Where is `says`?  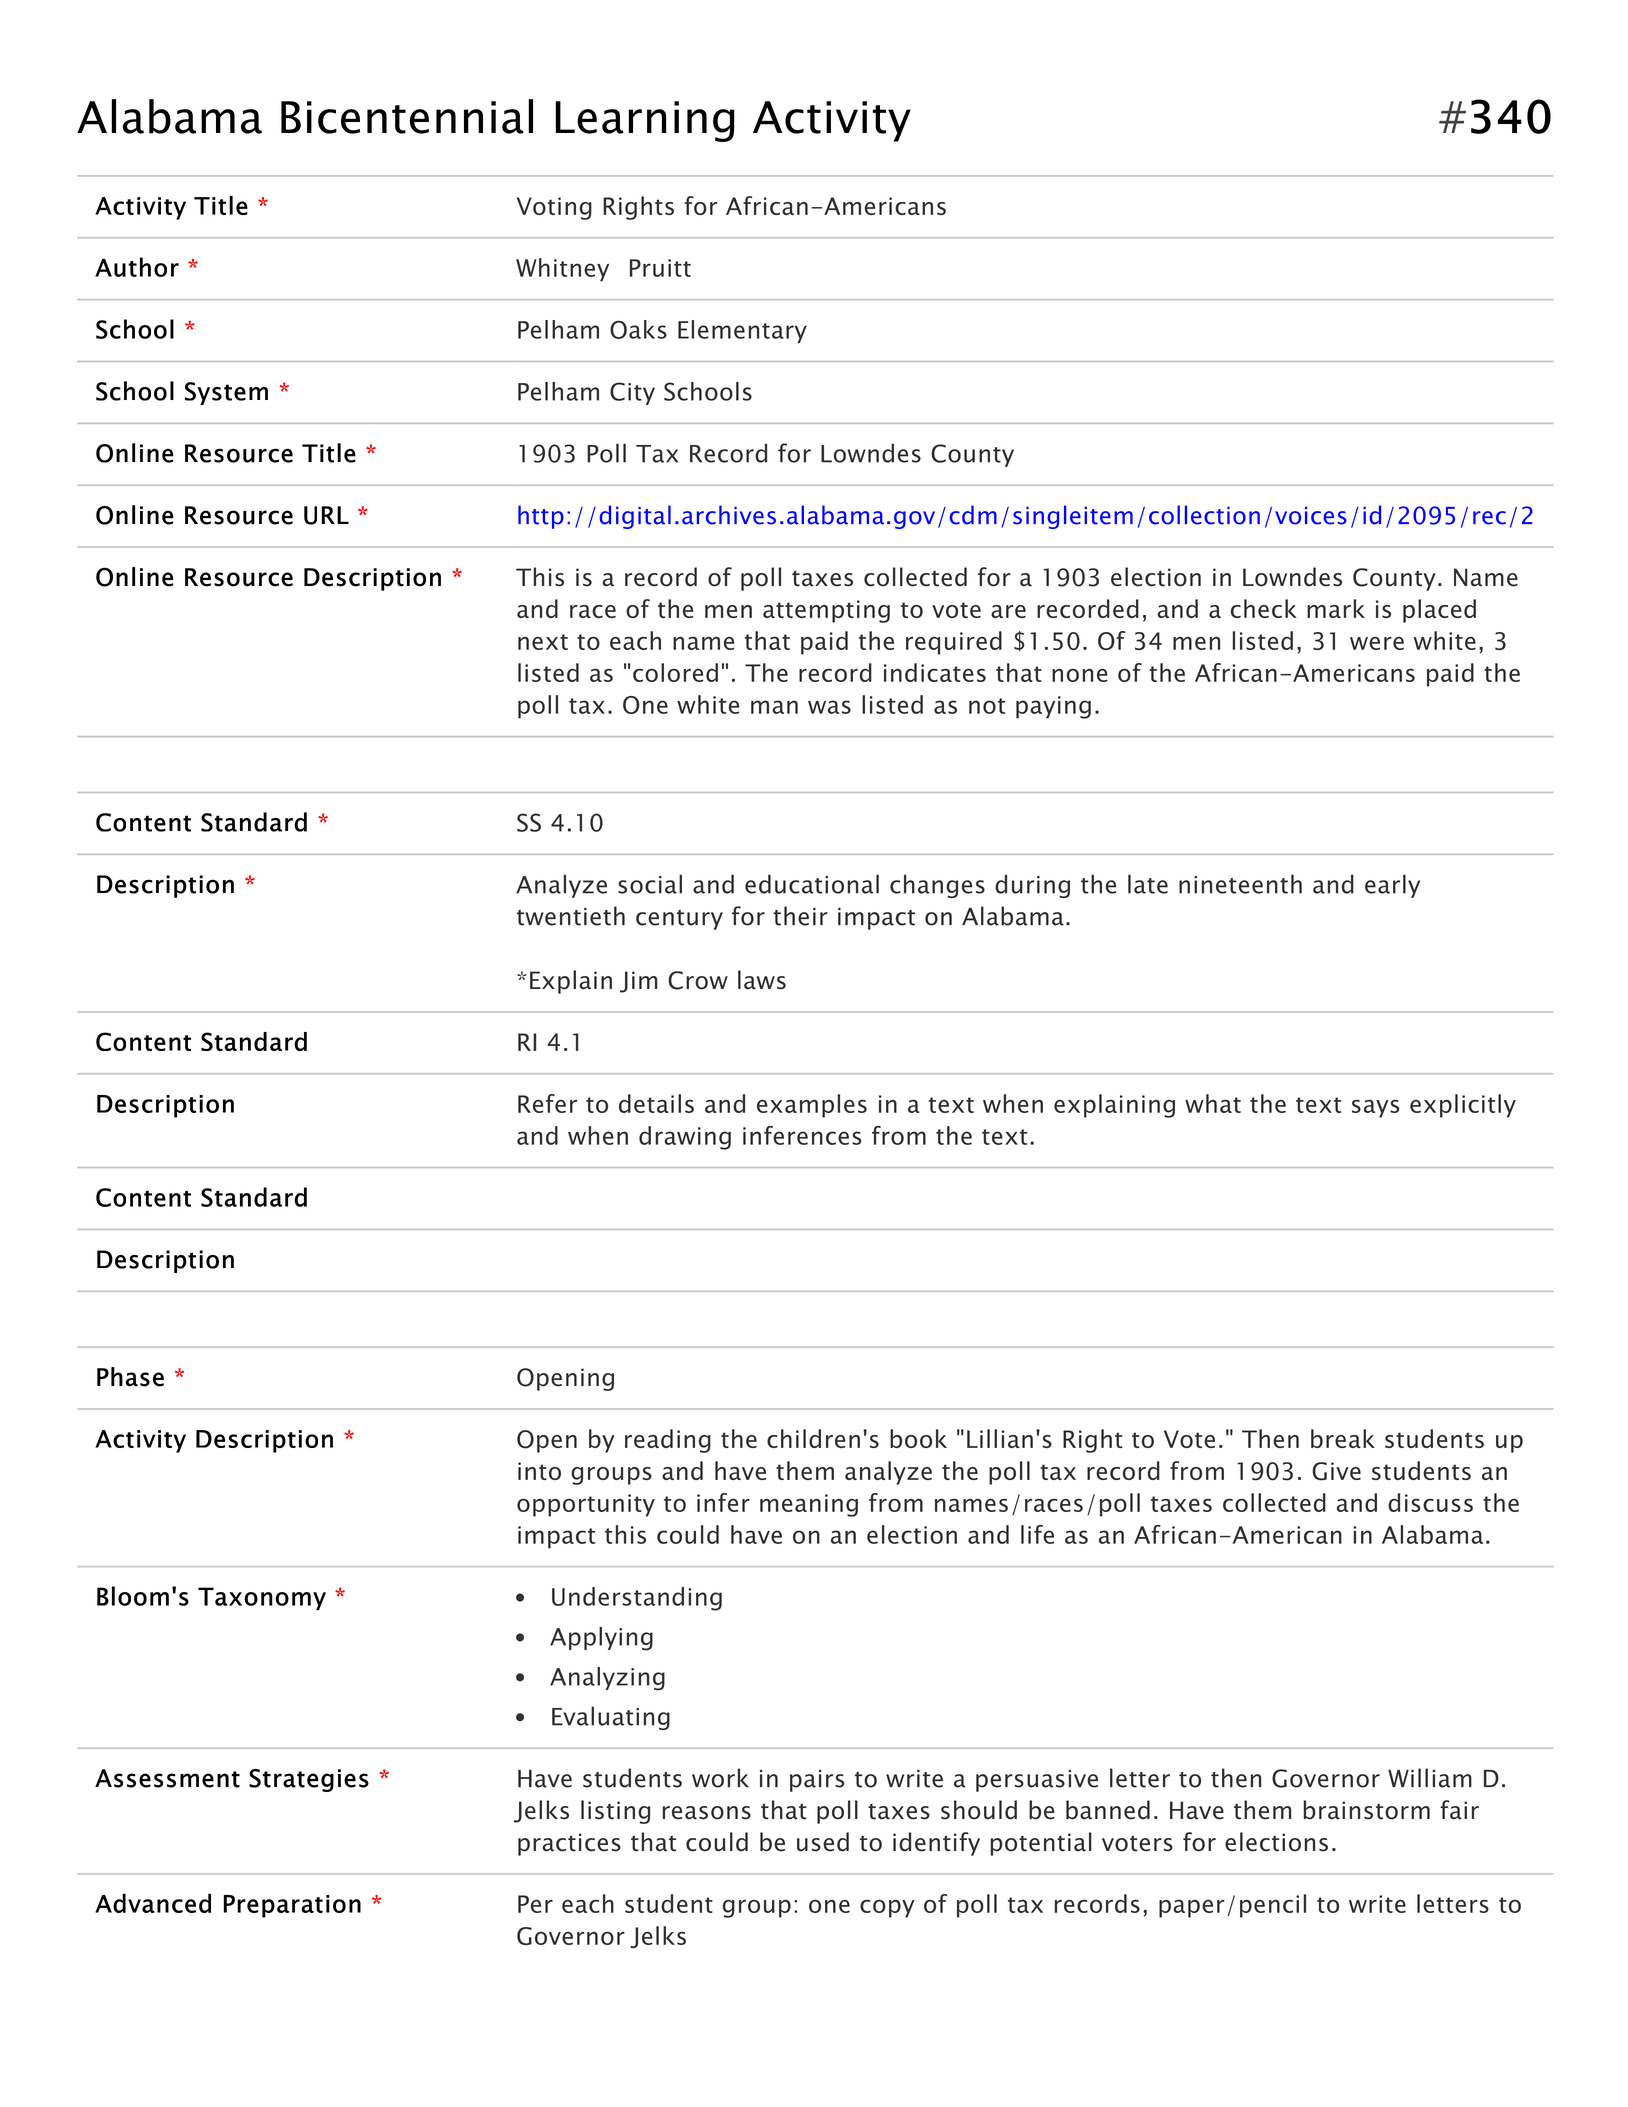 says is located at coordinates (1376, 1109).
